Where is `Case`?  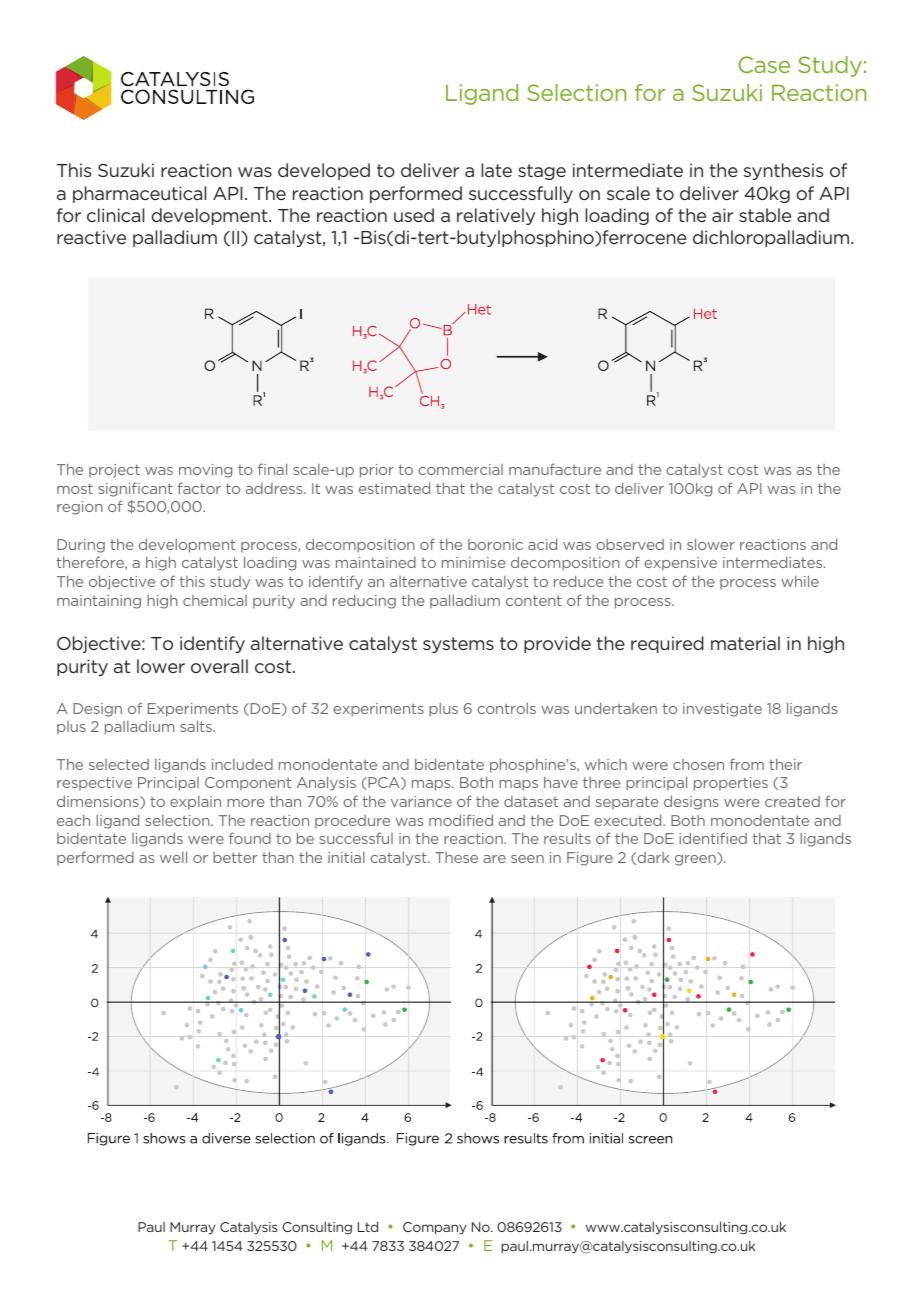
Case is located at coordinates (764, 64).
